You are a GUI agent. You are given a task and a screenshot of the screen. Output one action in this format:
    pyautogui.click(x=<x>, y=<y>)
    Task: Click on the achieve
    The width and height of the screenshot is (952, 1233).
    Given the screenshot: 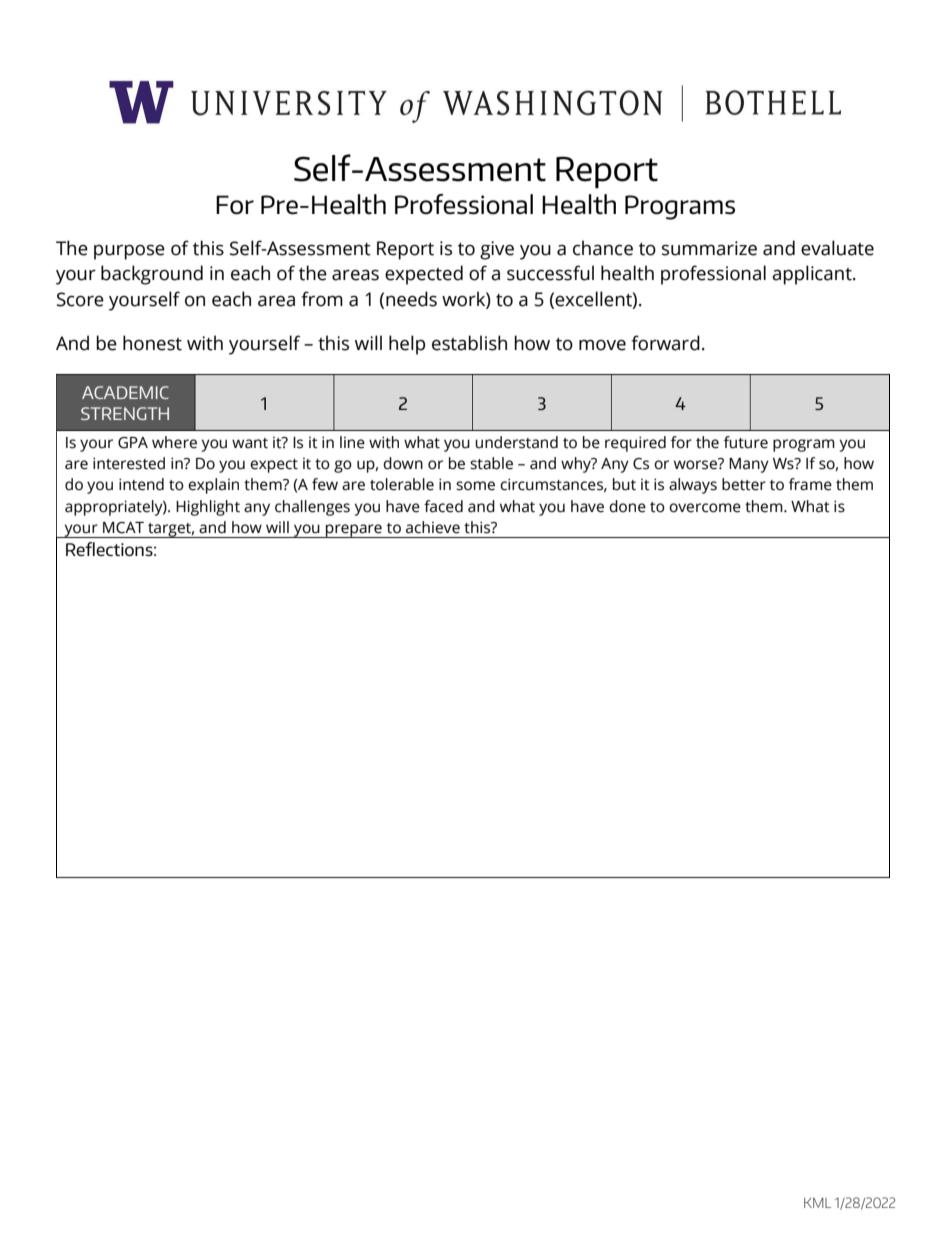 What is the action you would take?
    pyautogui.click(x=433, y=527)
